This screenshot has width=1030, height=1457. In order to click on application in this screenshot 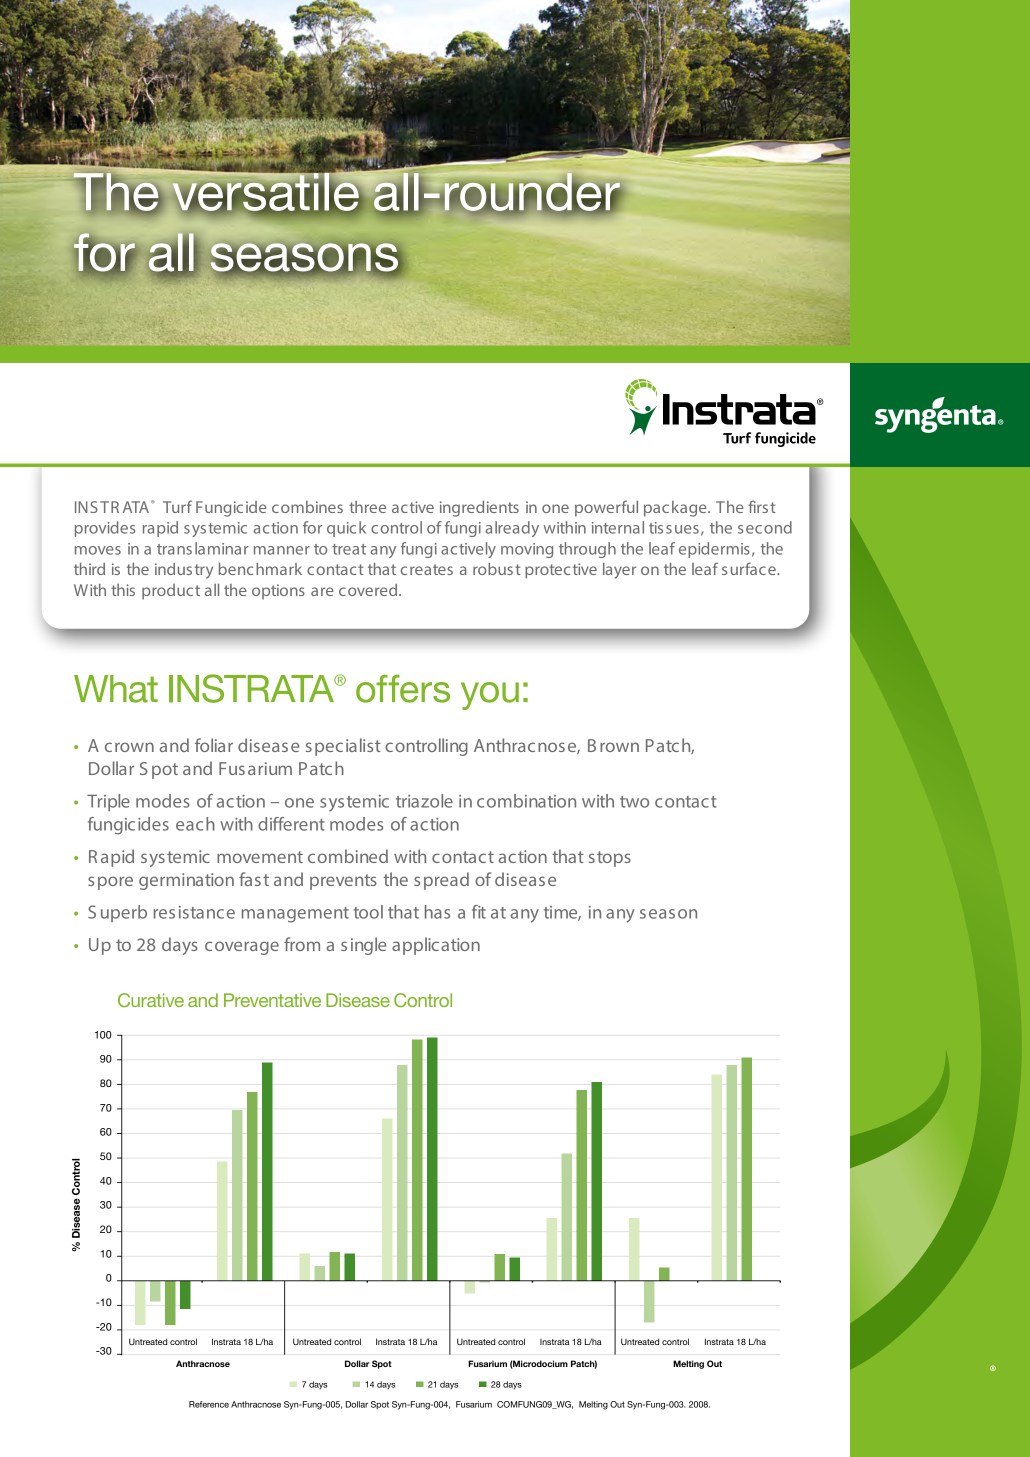, I will do `click(436, 946)`.
